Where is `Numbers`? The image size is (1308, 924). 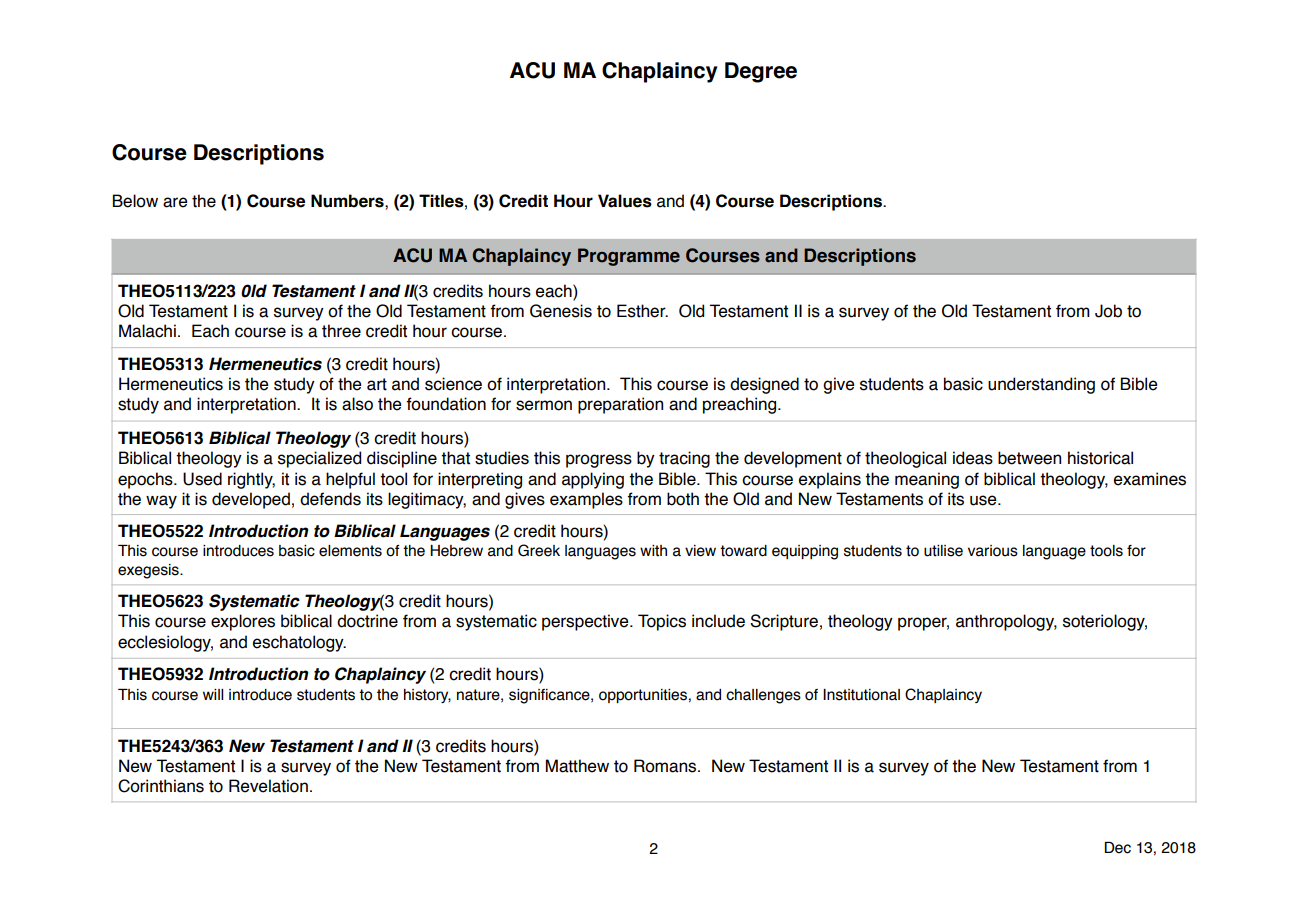 Numbers is located at coordinates (348, 201).
